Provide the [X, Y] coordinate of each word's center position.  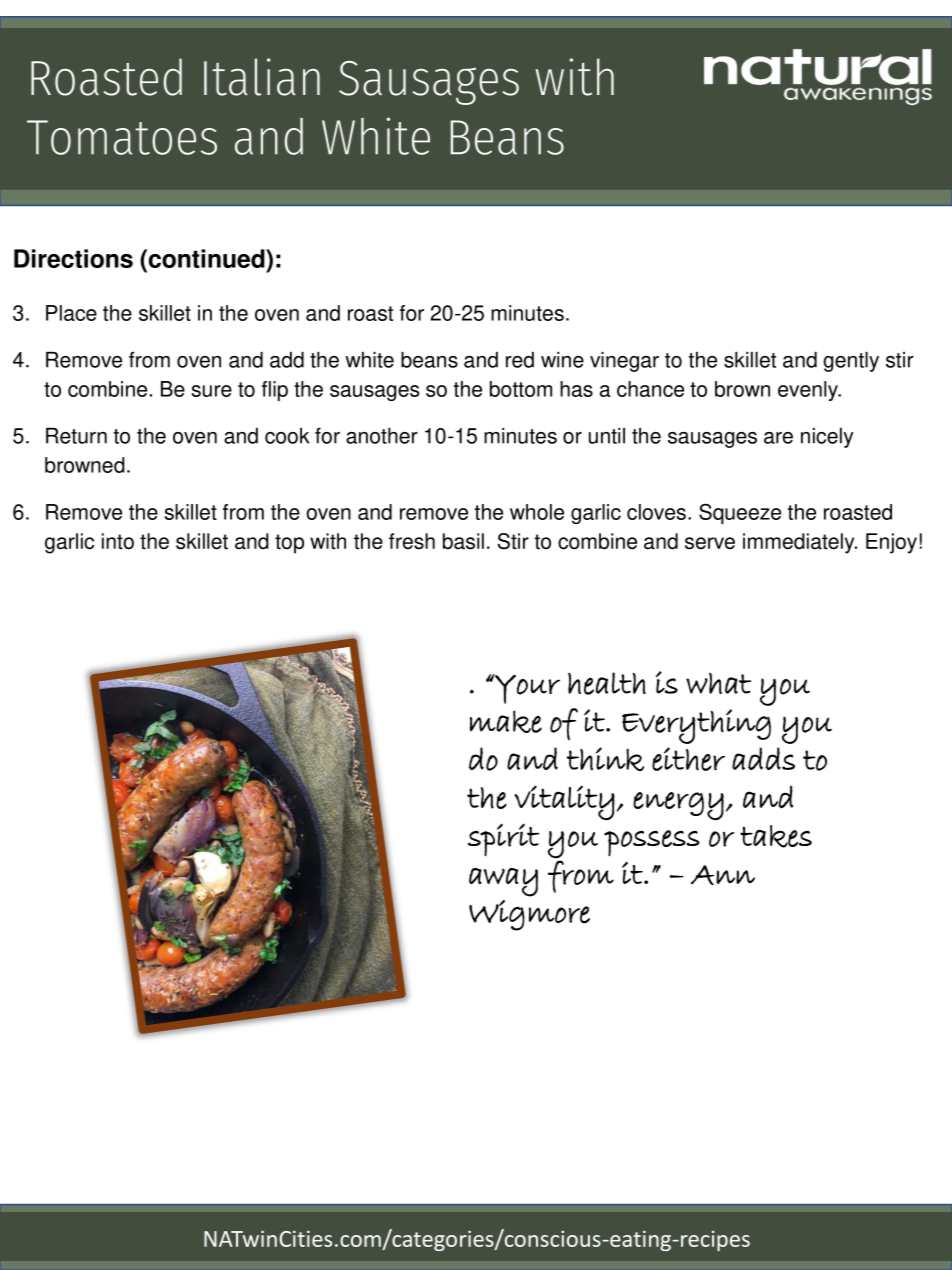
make [506, 721]
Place [71, 313]
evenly [809, 391]
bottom [521, 389]
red [520, 360]
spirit [503, 840]
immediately [800, 543]
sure [211, 391]
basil [463, 541]
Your [526, 689]
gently [851, 362]
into [118, 541]
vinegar [624, 362]
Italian [262, 77]
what [718, 683]
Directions [73, 258]
